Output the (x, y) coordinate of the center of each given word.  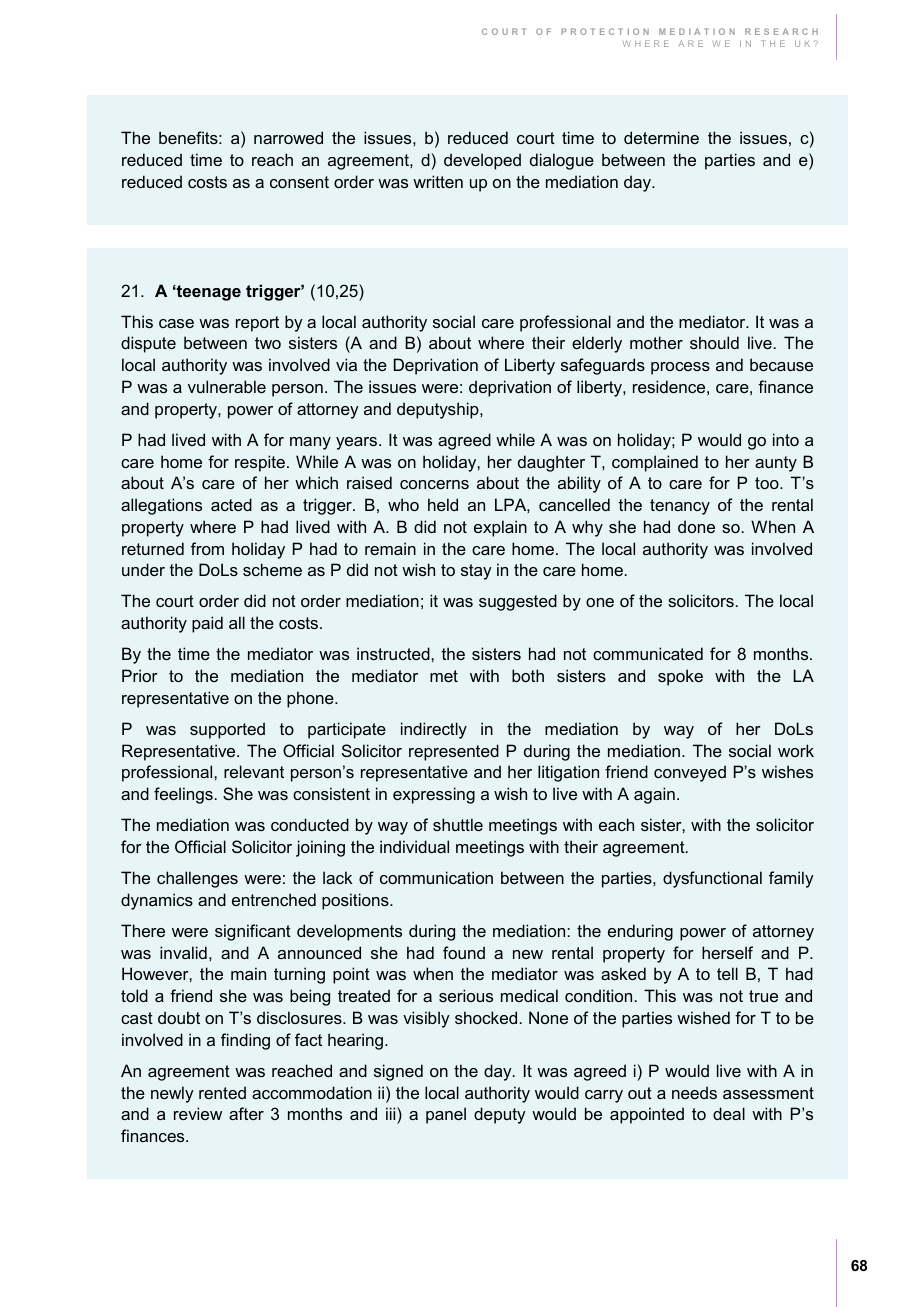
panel (446, 1115)
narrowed (288, 137)
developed (482, 161)
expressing (434, 795)
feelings (183, 795)
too (768, 483)
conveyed (690, 773)
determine (661, 137)
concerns (434, 484)
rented (222, 1092)
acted (231, 504)
